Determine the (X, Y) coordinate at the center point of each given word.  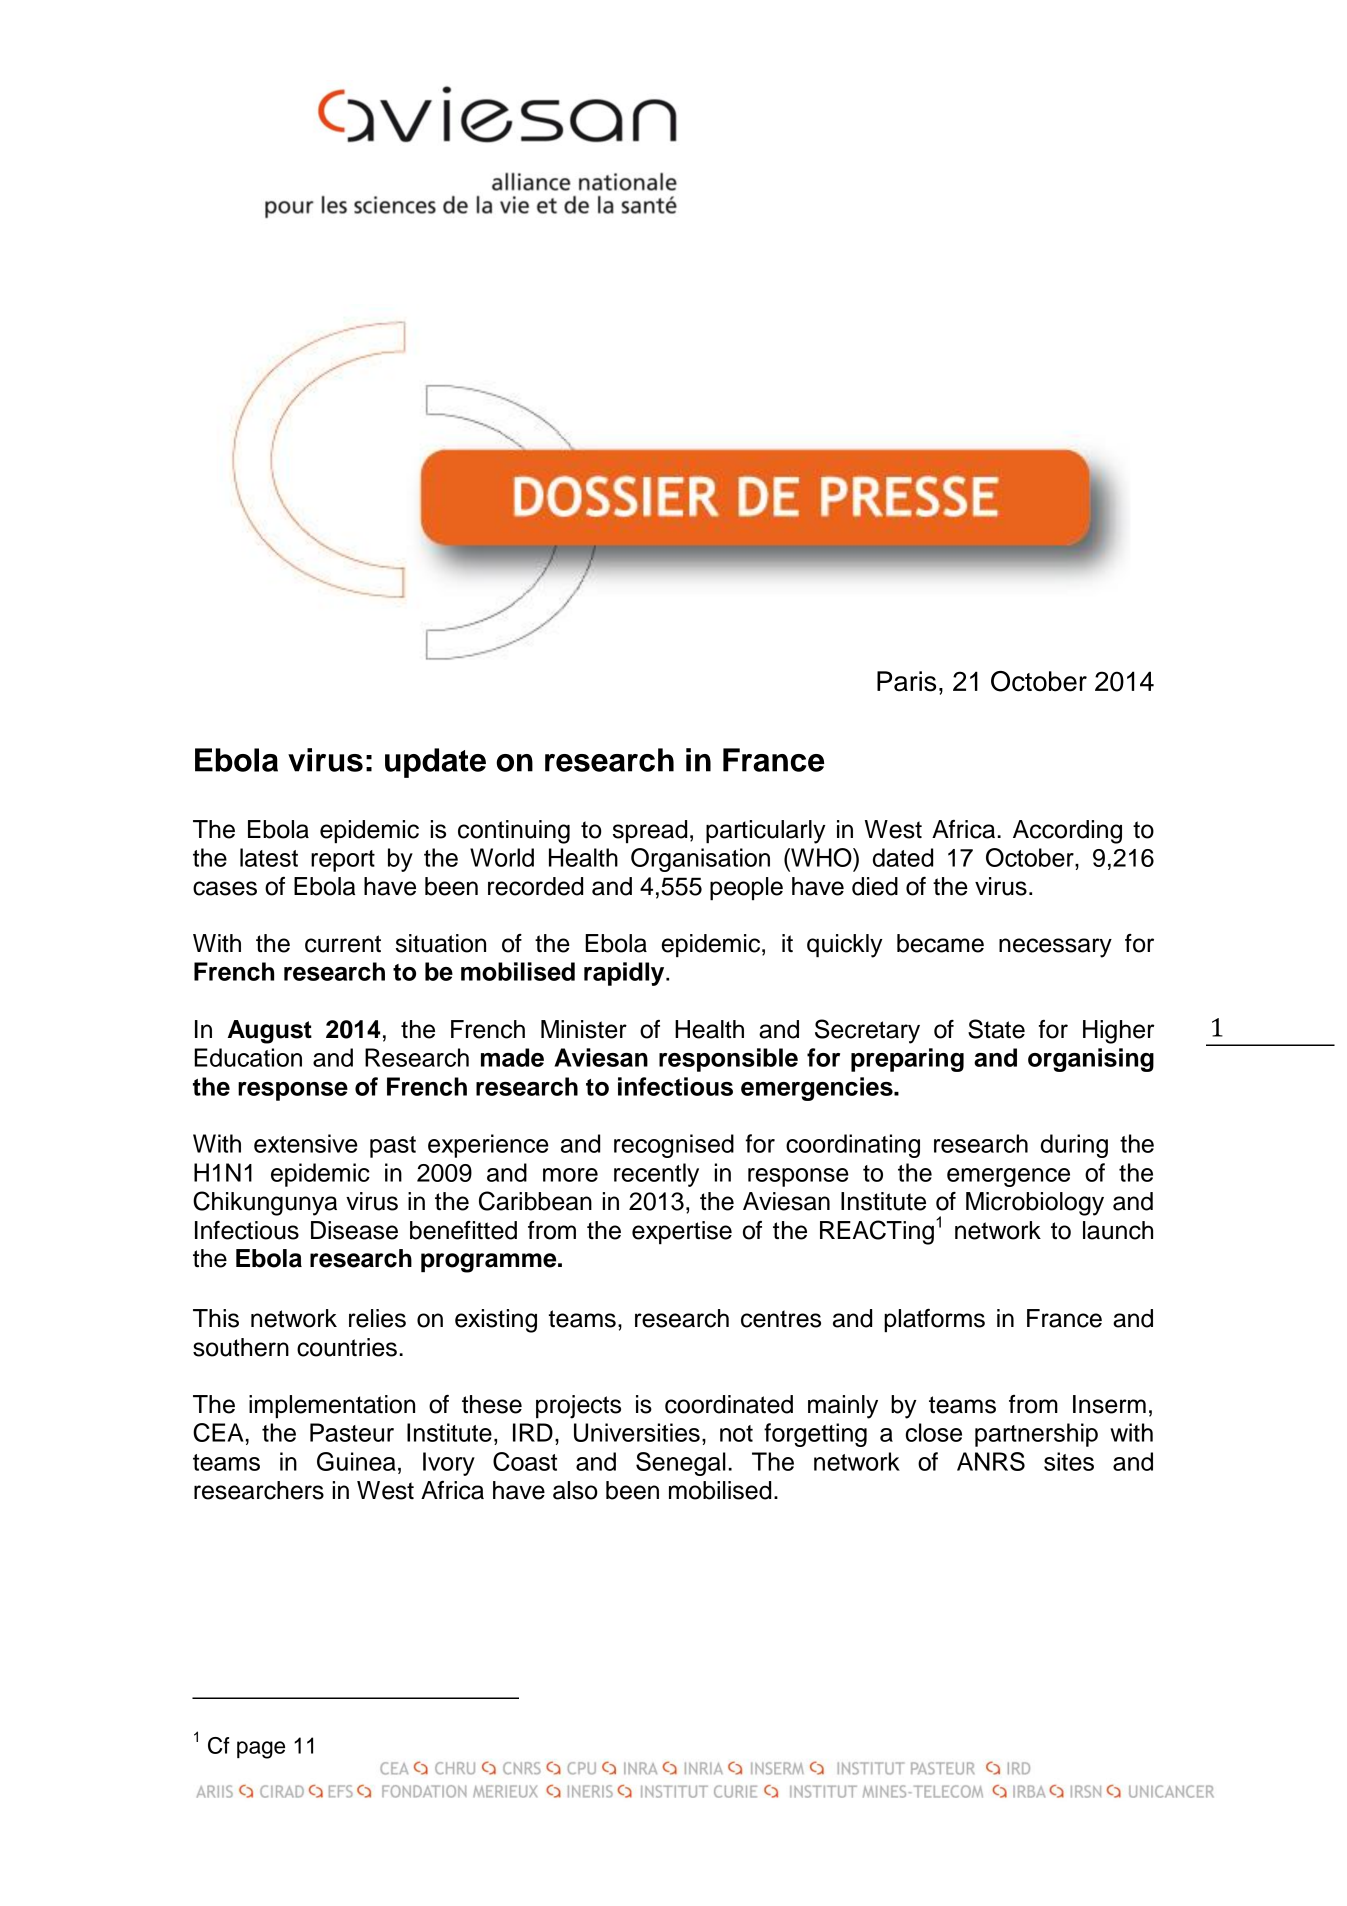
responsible (728, 1060)
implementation (332, 1406)
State (996, 1029)
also (575, 1490)
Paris (906, 681)
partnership (1036, 1435)
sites (1069, 1461)
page (261, 1750)
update (435, 763)
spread (650, 831)
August (270, 1032)
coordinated (729, 1404)
